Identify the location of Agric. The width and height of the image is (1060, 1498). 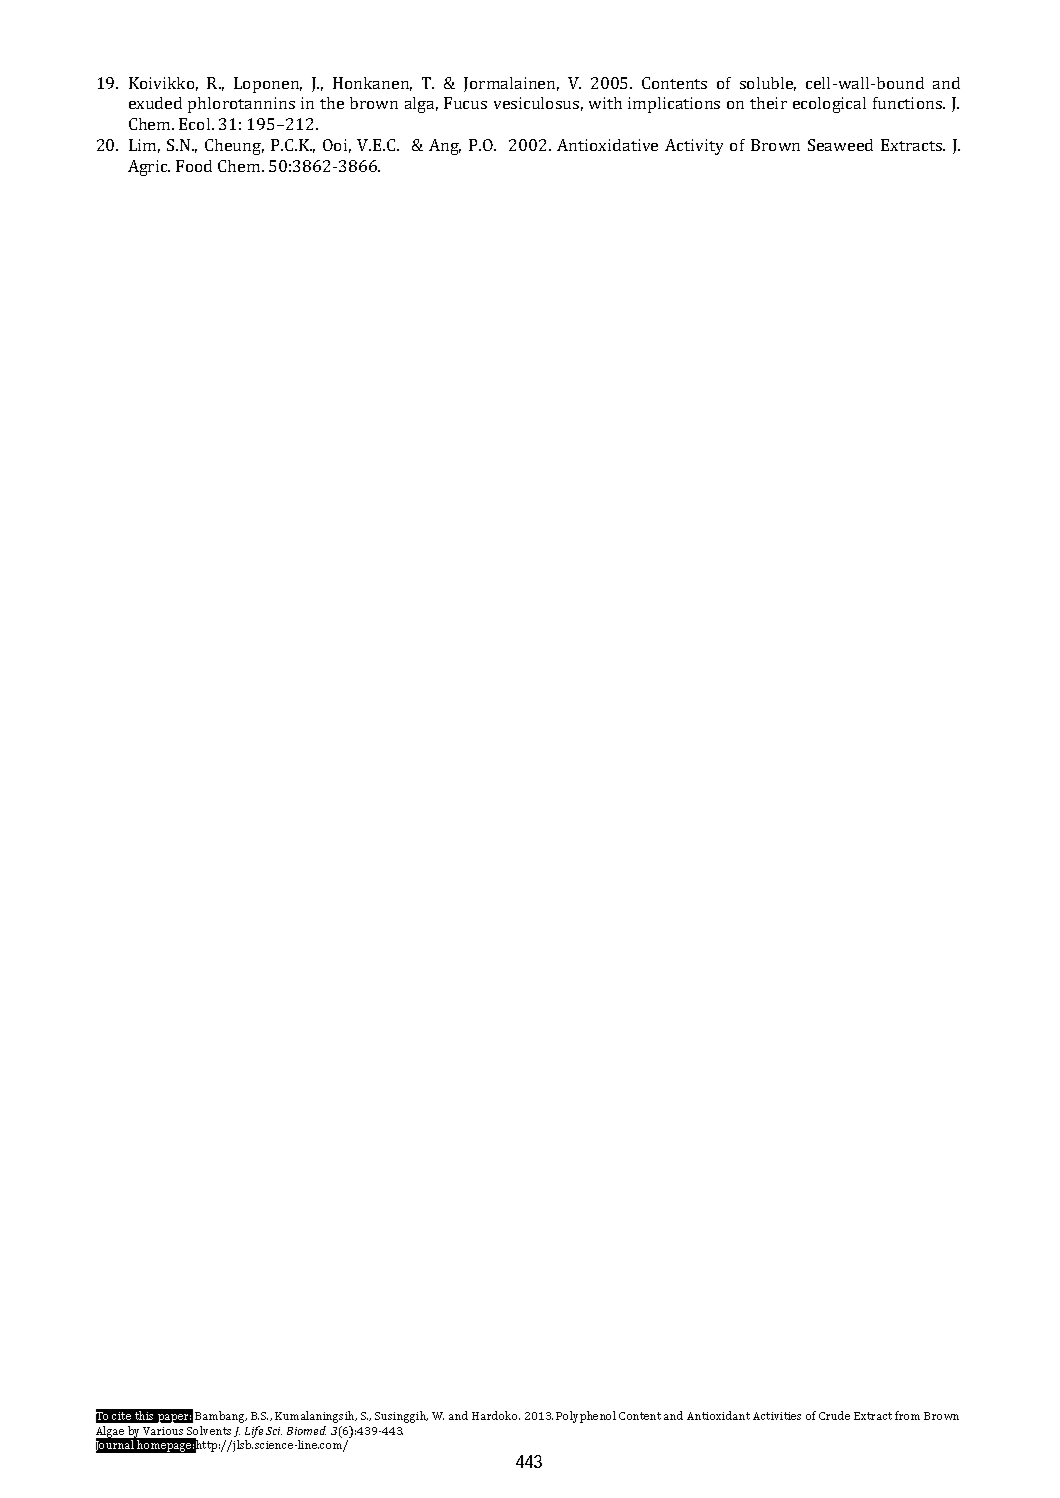
(149, 168).
